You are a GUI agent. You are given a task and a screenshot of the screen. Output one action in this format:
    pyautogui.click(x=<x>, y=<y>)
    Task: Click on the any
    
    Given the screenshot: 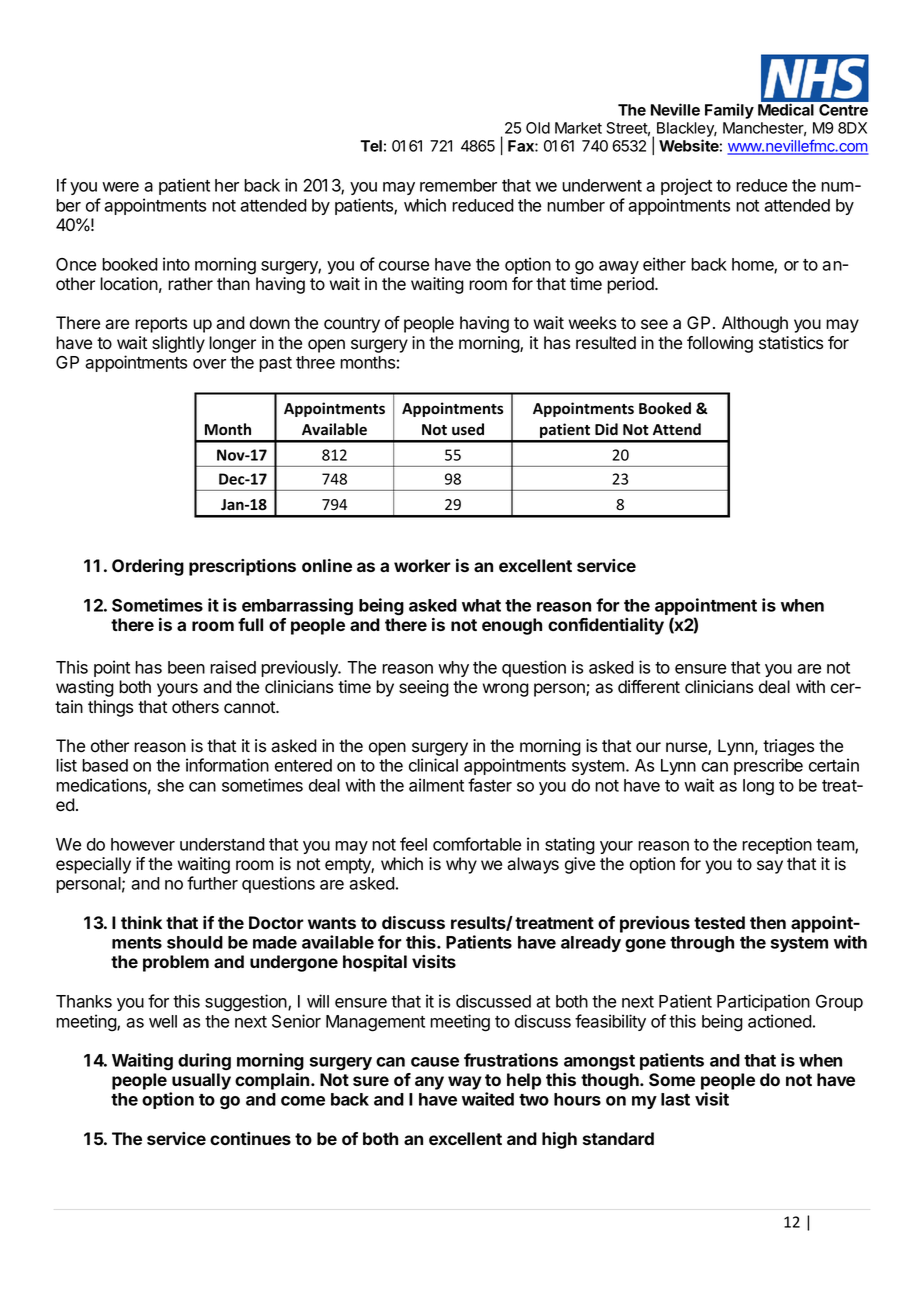 What is the action you would take?
    pyautogui.click(x=429, y=1083)
